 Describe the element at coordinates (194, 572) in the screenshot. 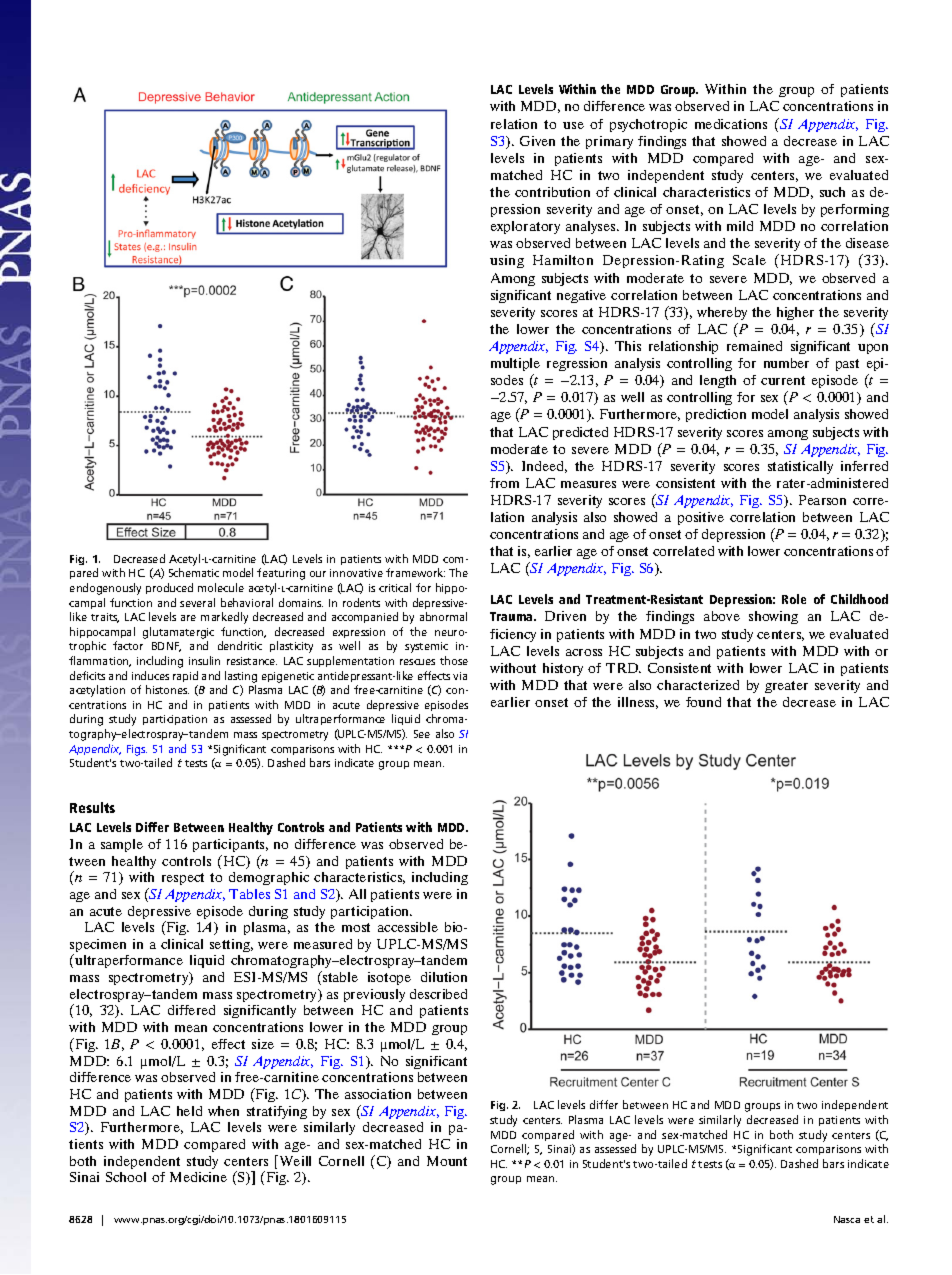

I see `Schematic` at that location.
